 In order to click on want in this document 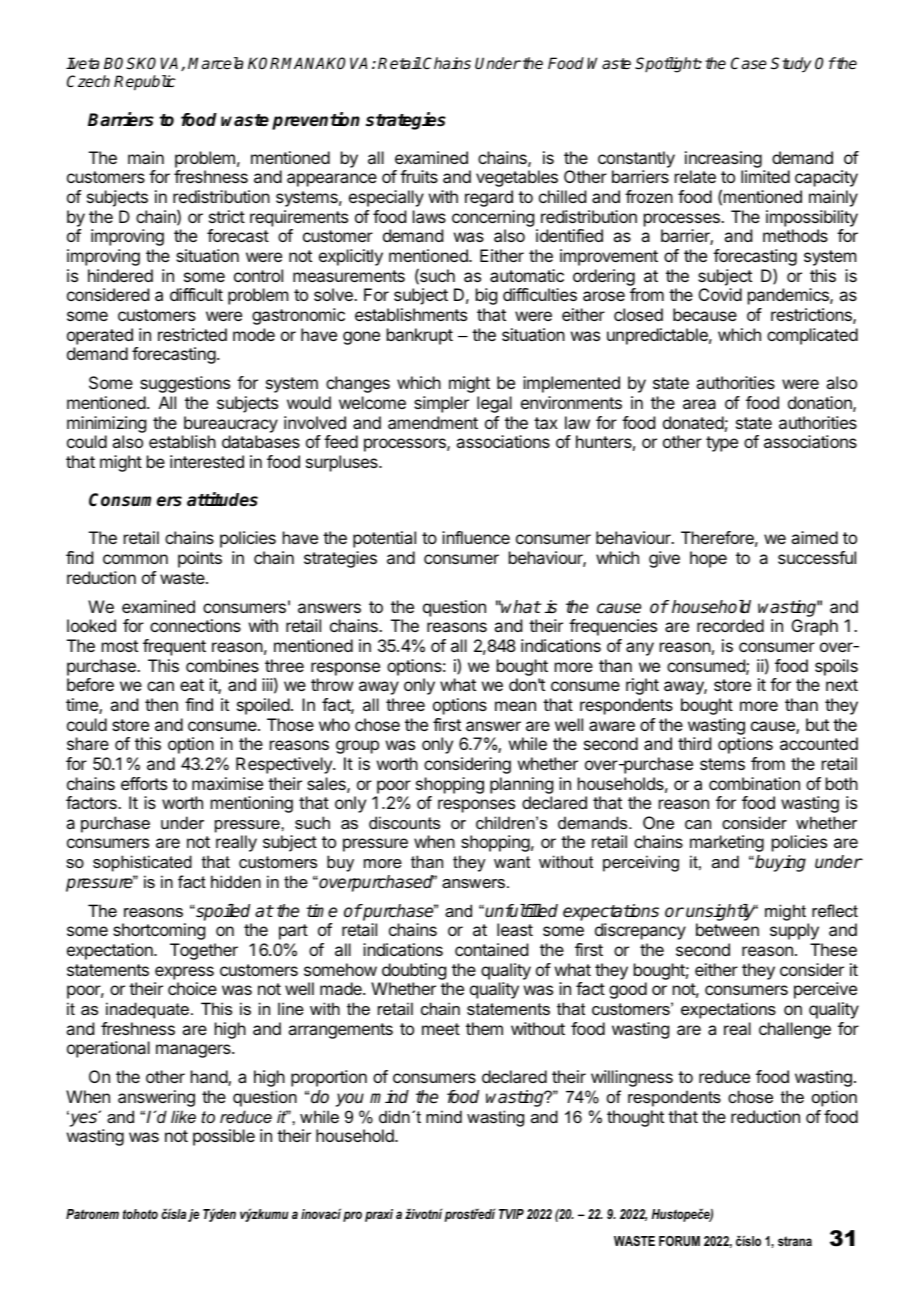, I will do `click(512, 862)`.
